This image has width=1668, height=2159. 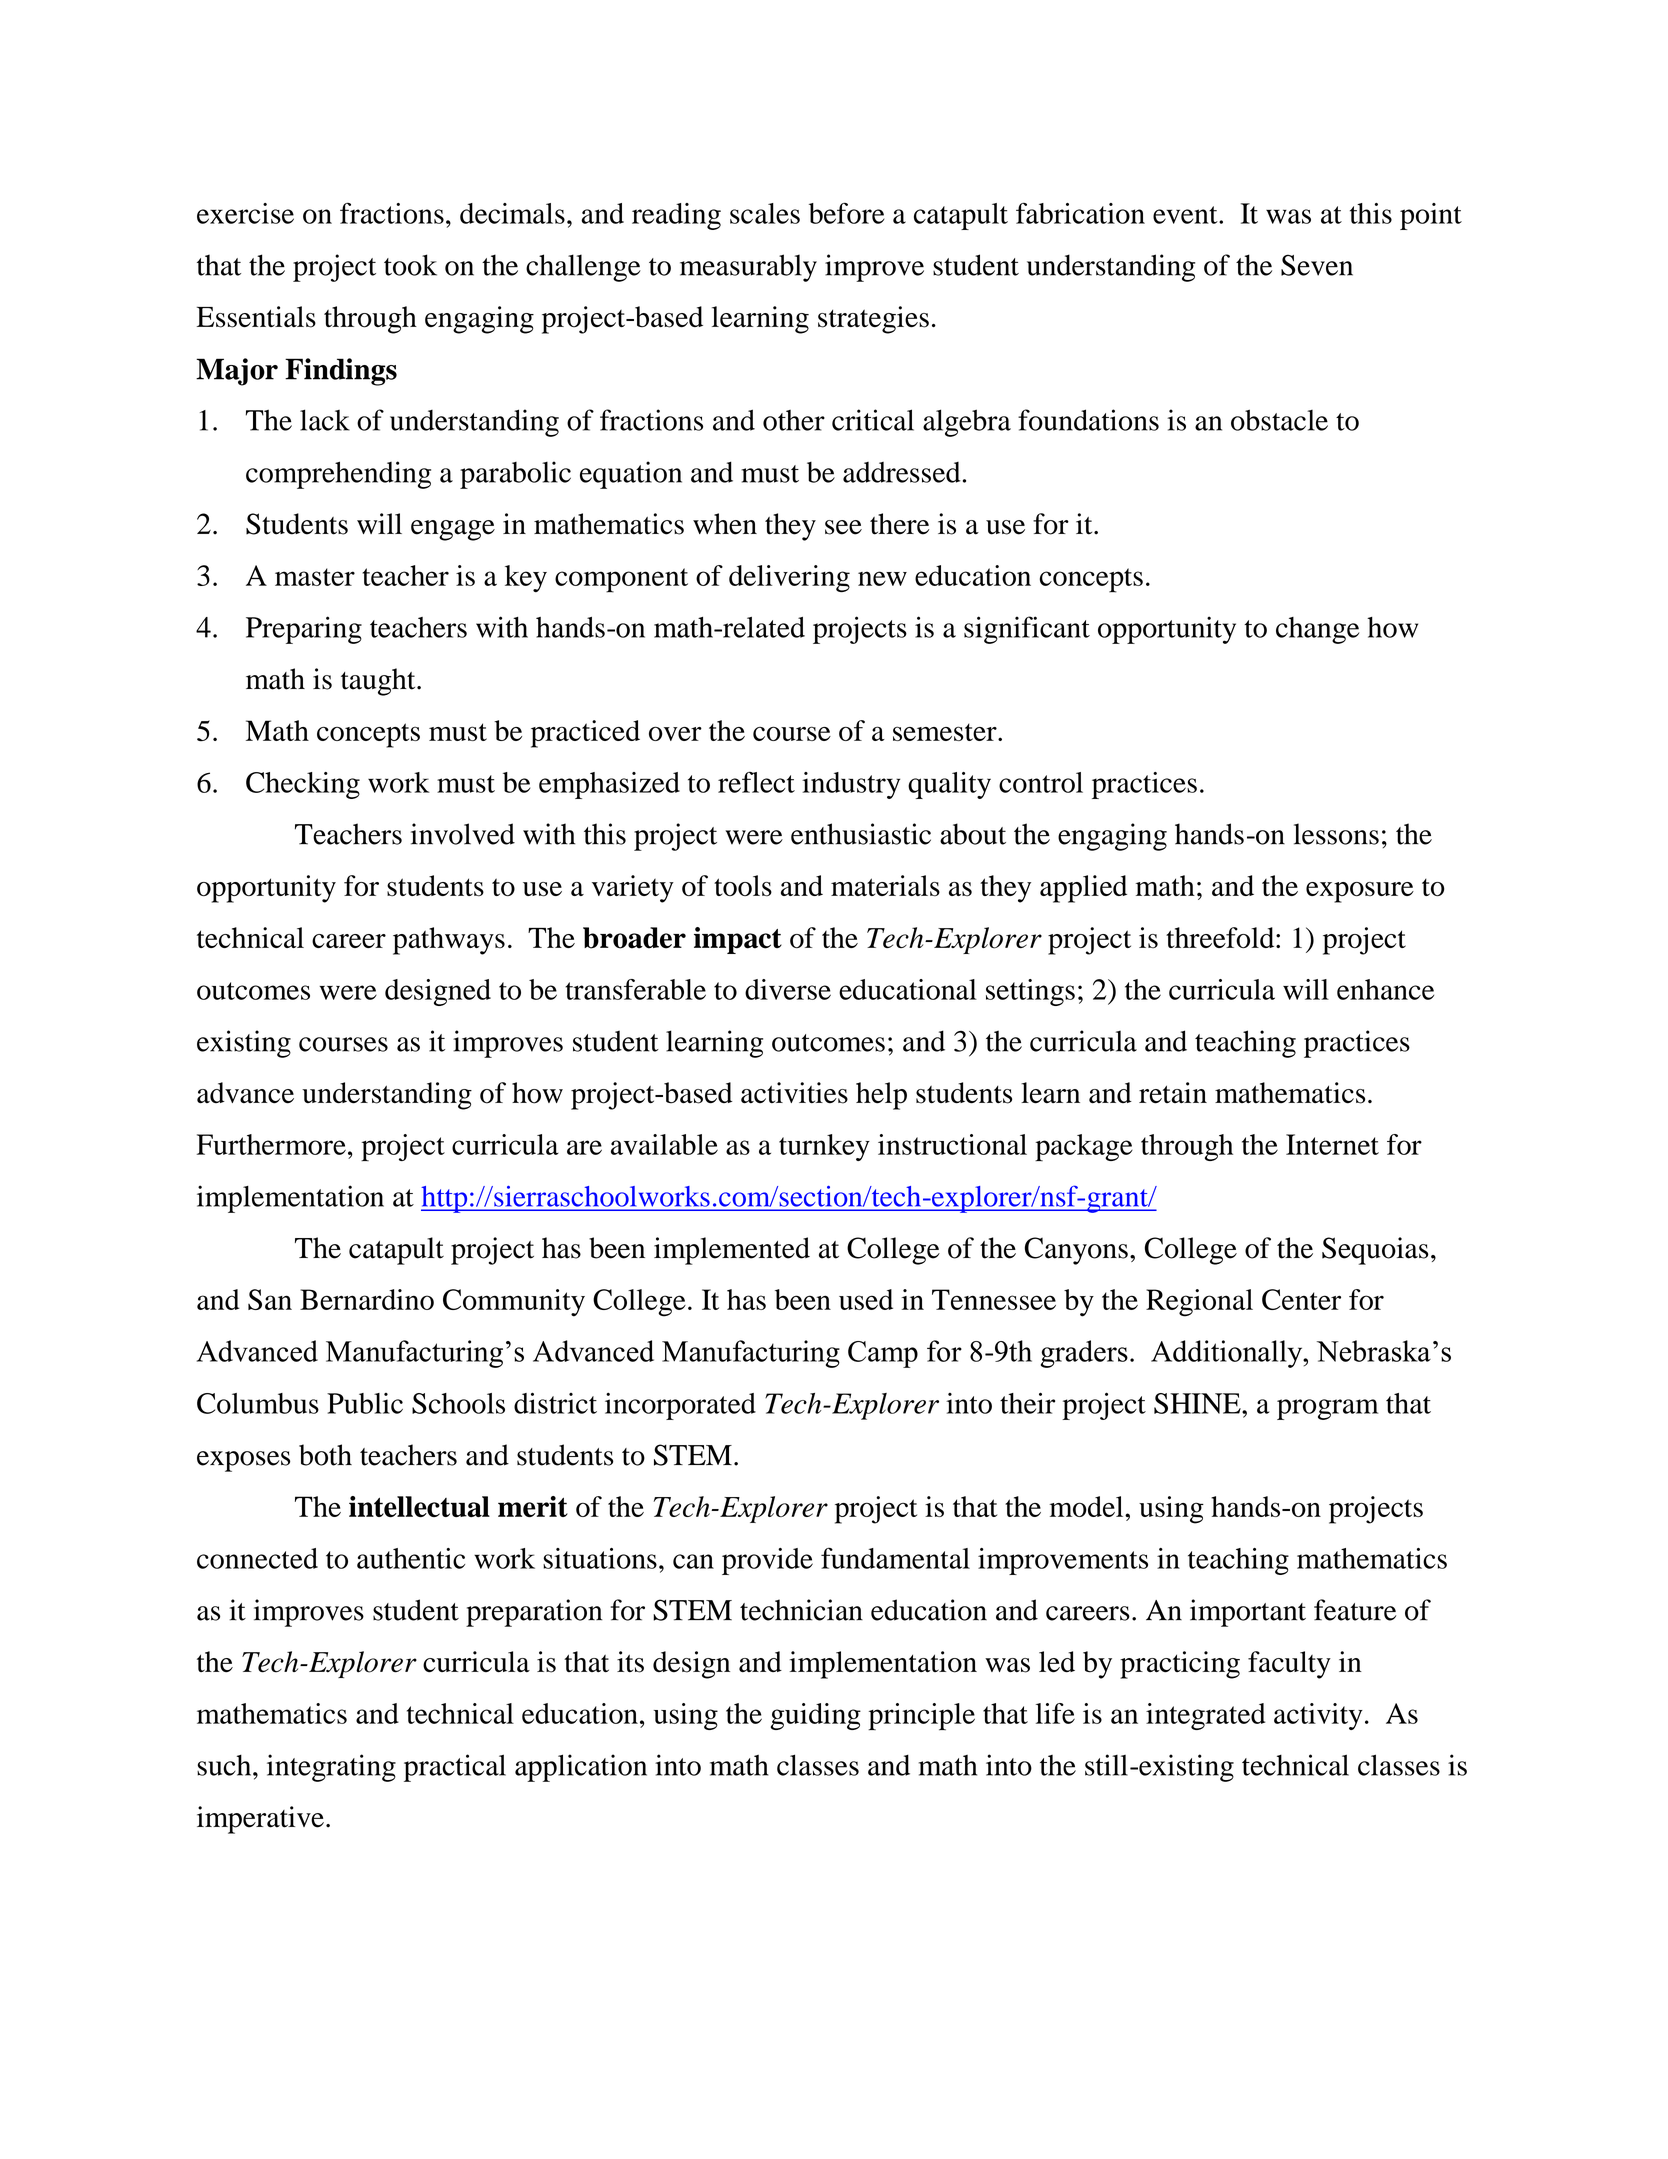 I want to click on used, so click(x=866, y=1299).
